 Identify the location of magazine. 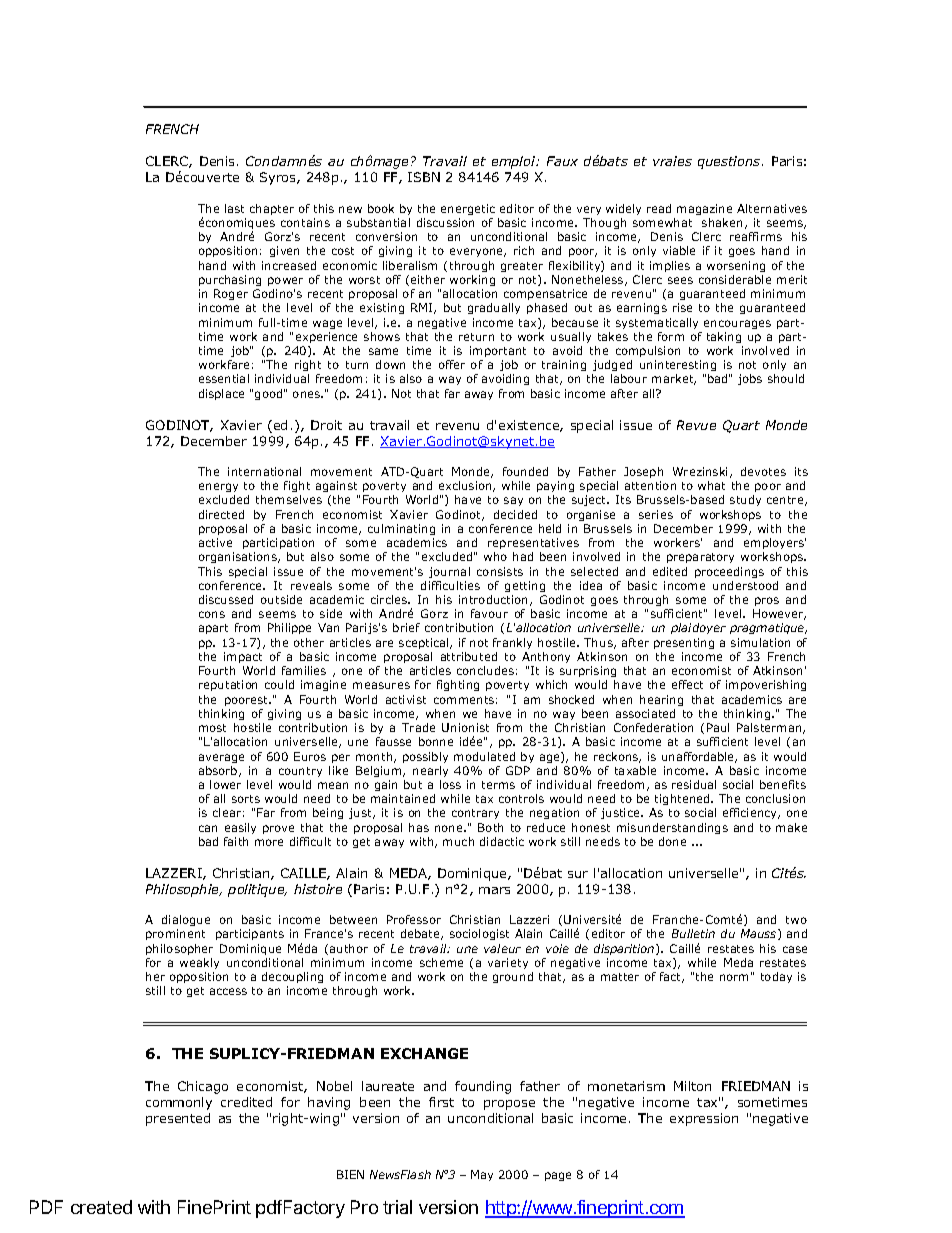
(704, 209).
